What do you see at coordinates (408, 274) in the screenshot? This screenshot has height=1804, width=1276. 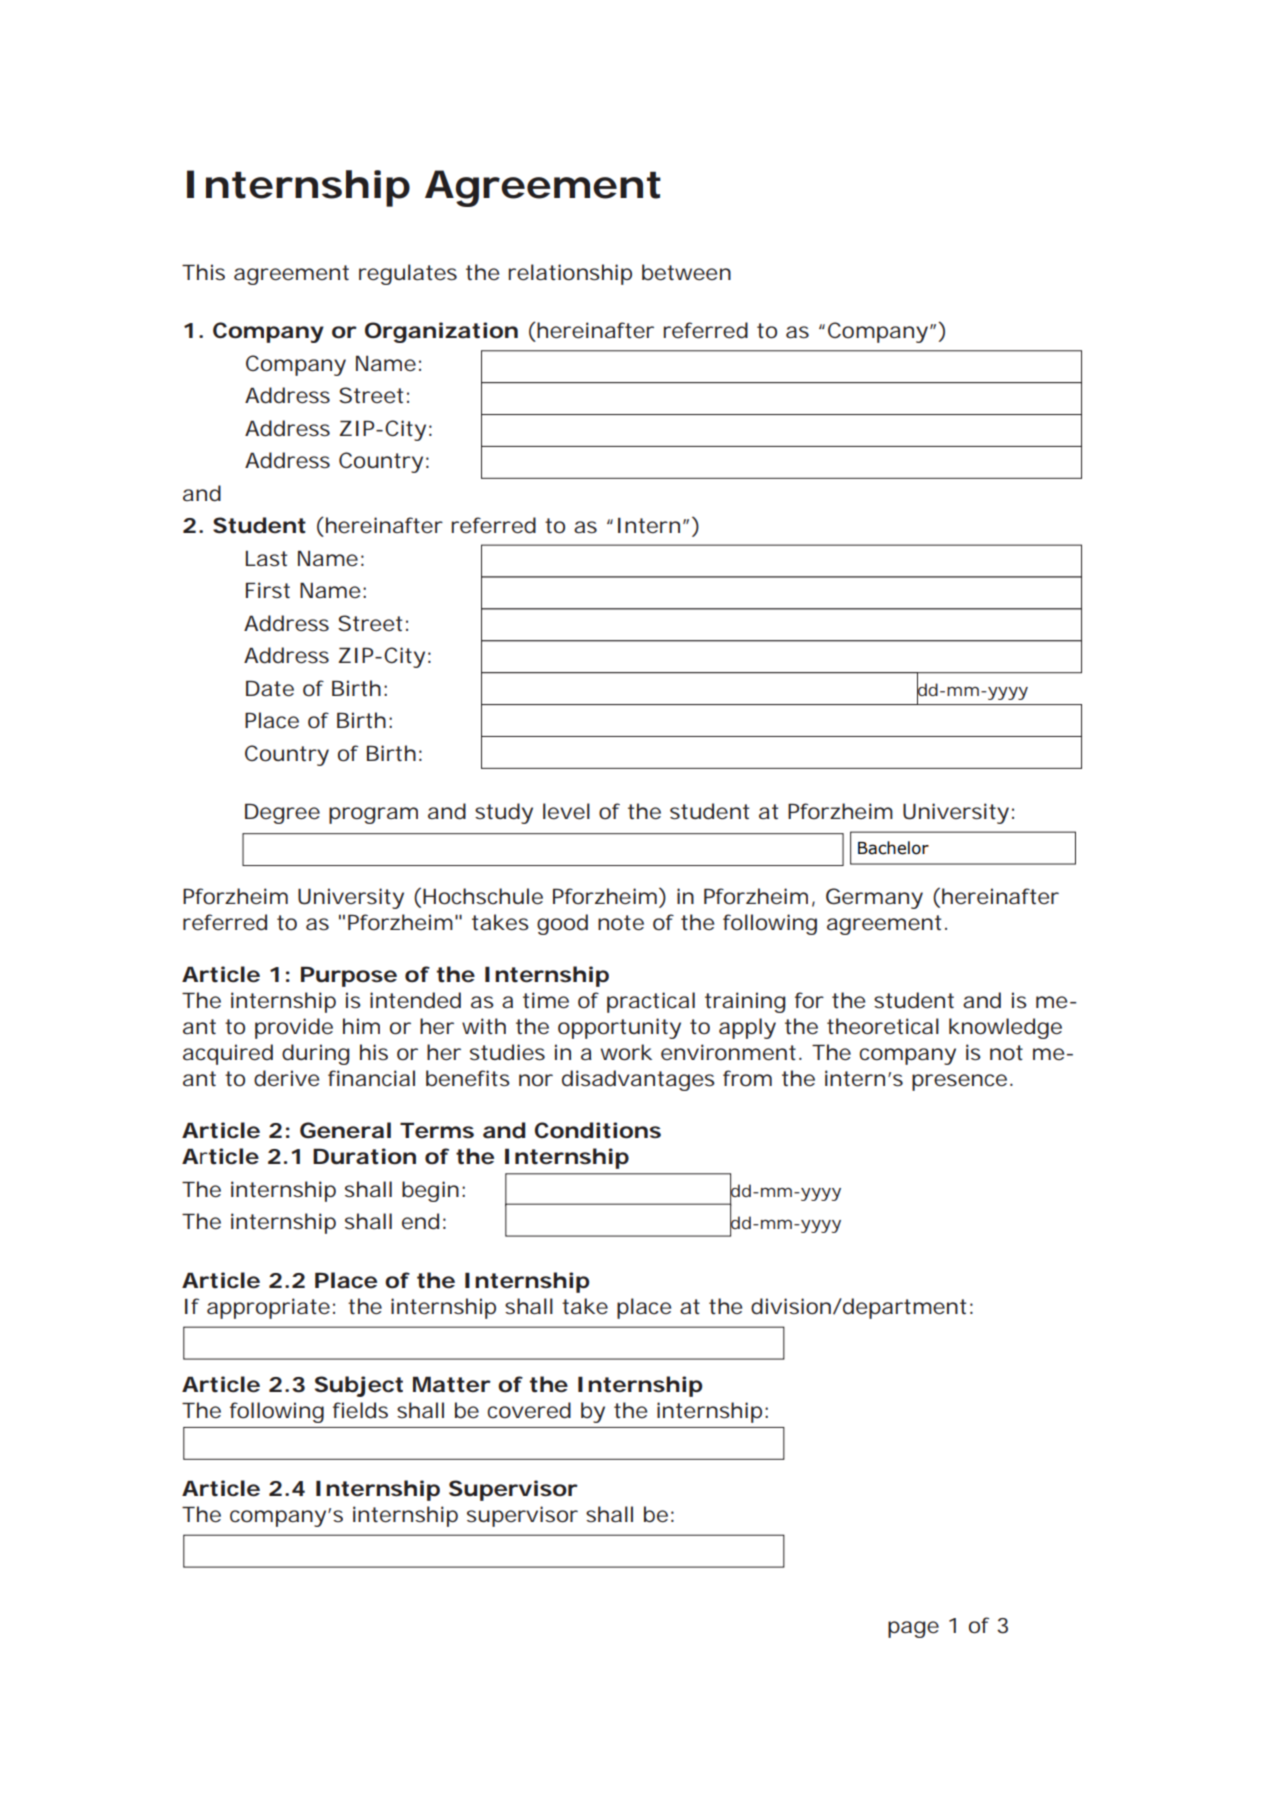 I see `regulates` at bounding box center [408, 274].
